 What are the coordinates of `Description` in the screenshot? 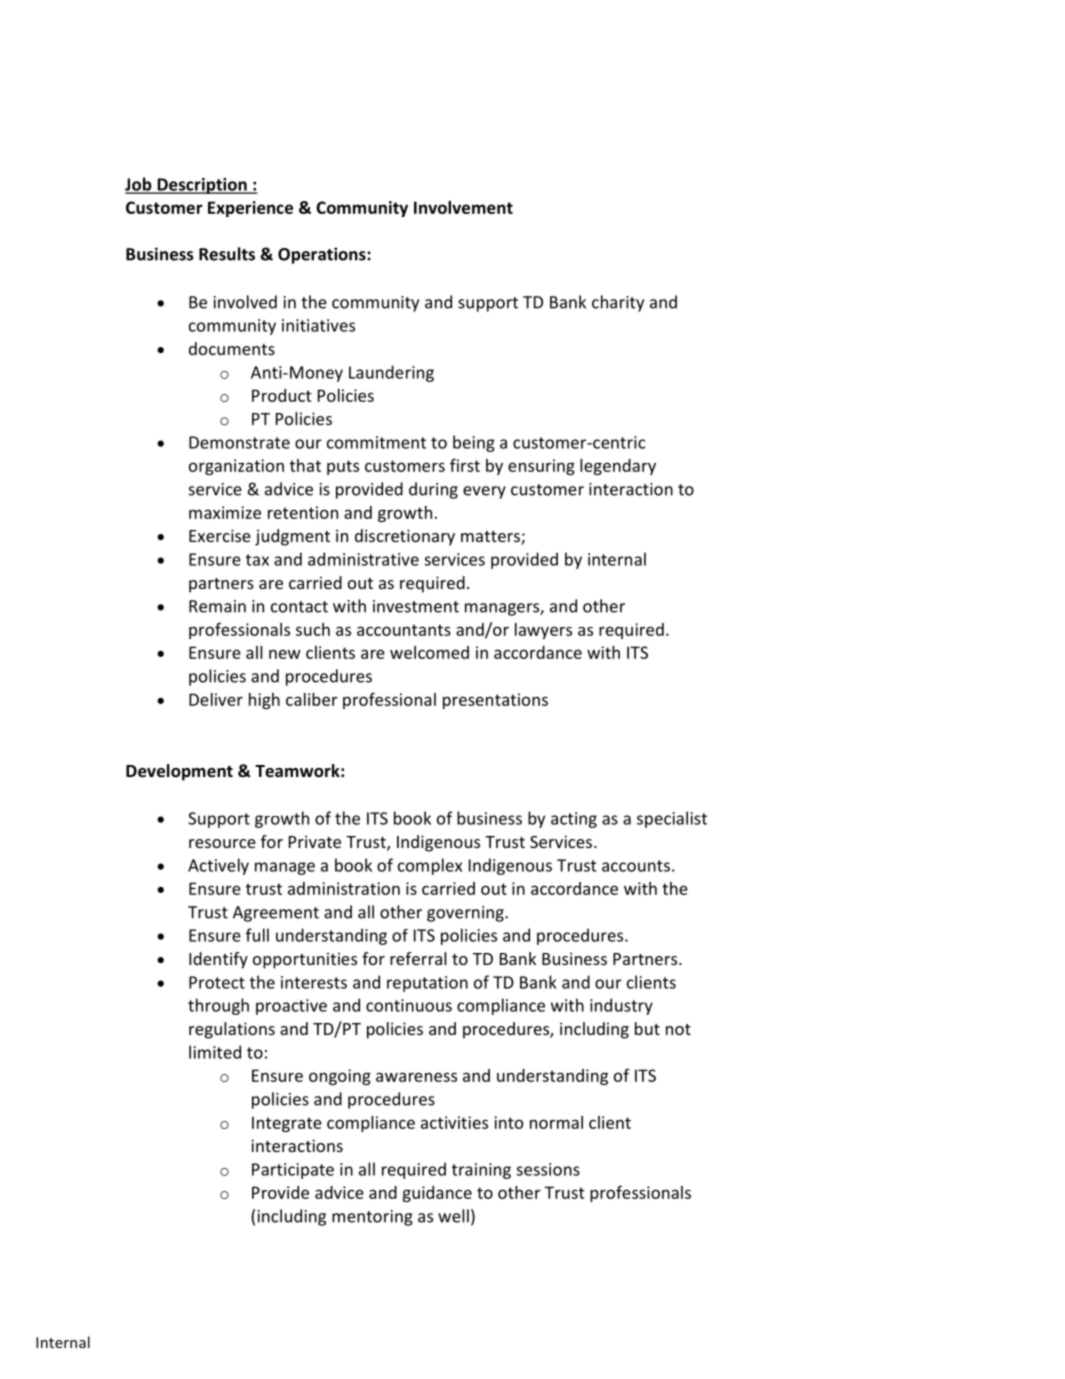 It's located at (202, 186).
